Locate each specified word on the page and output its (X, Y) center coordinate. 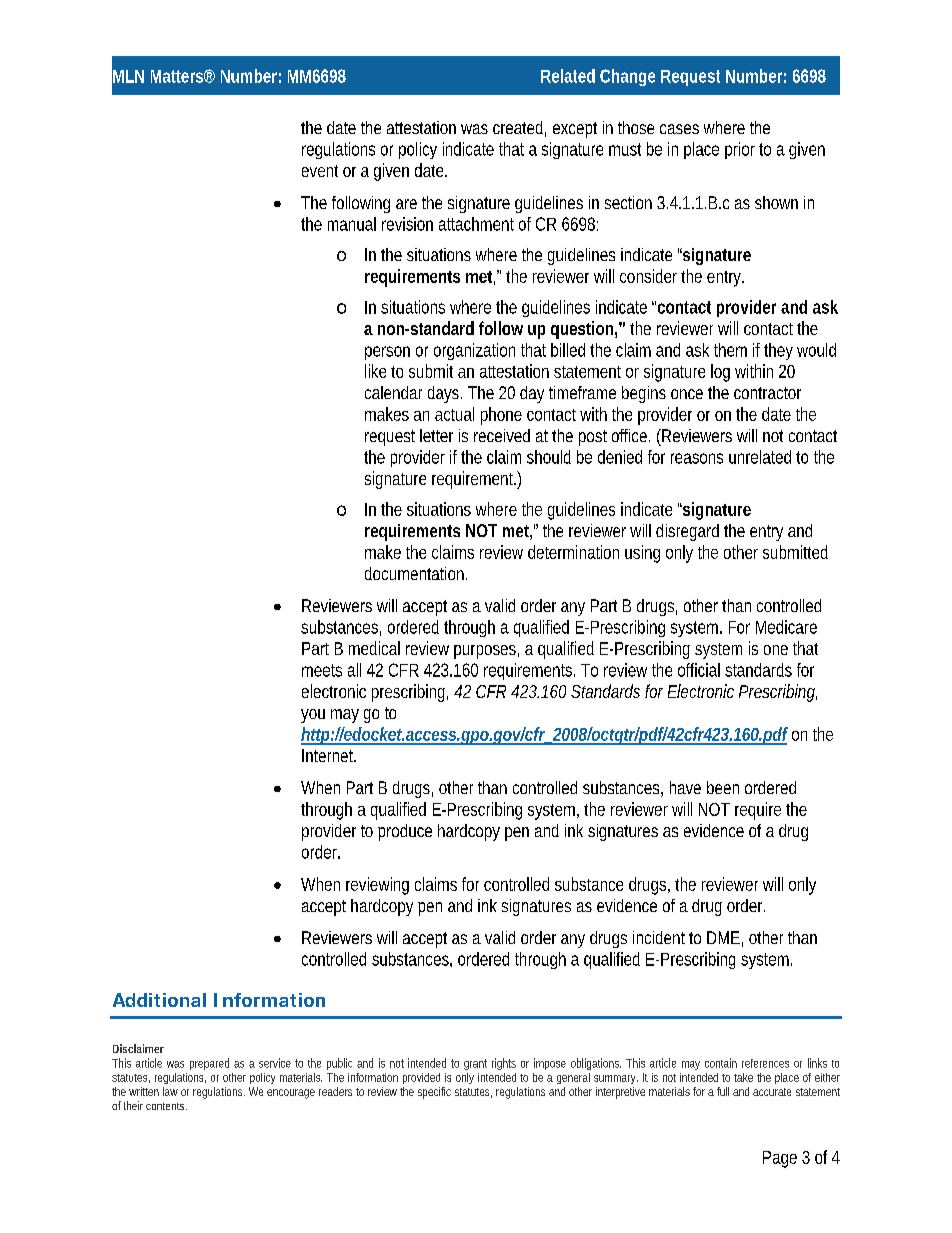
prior (740, 150)
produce (405, 832)
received (502, 435)
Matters (177, 76)
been (723, 787)
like (375, 371)
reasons (697, 458)
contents (165, 1106)
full (723, 1091)
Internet (329, 755)
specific (434, 1093)
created (518, 127)
